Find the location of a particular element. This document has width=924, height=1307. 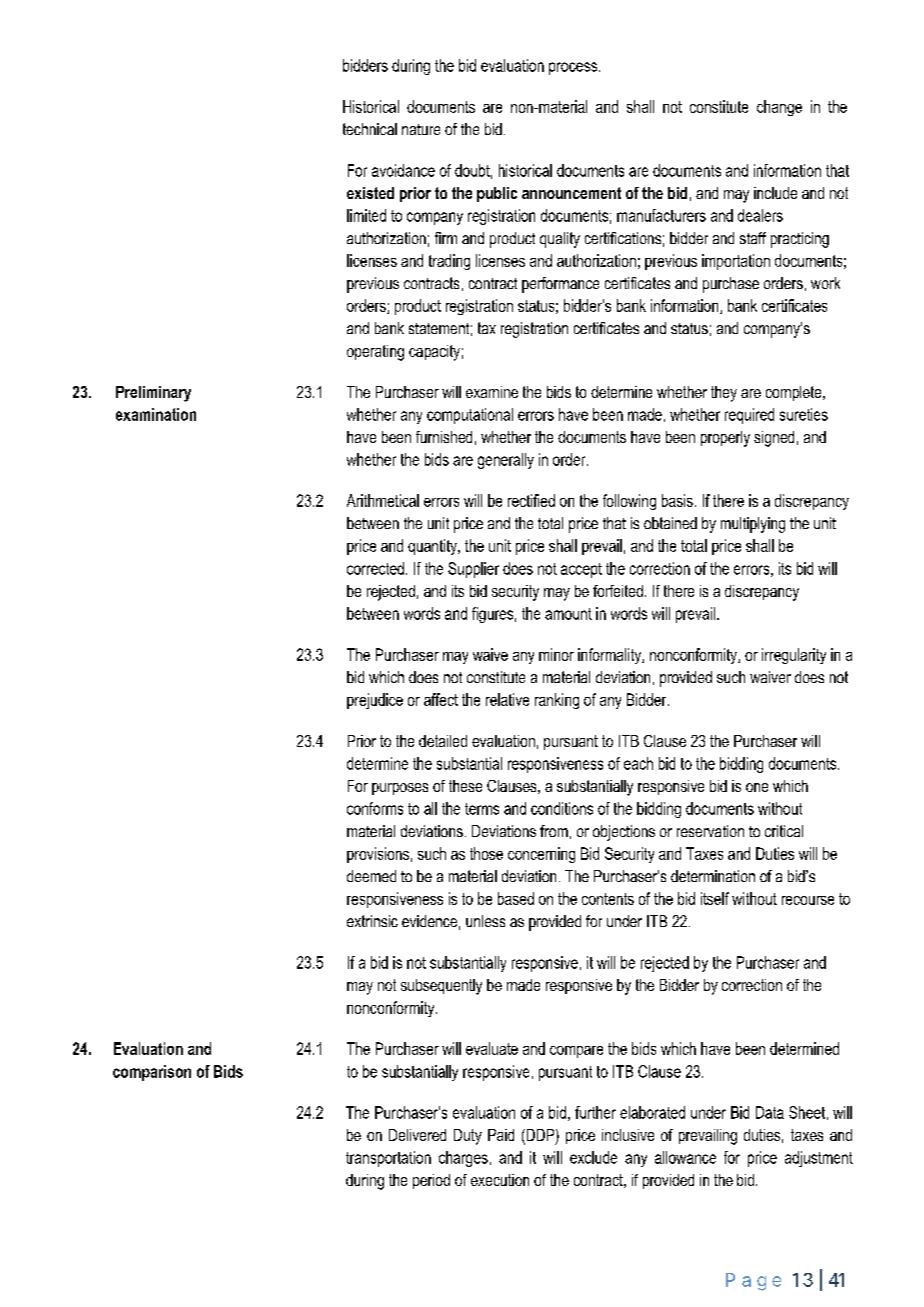

Paid is located at coordinates (501, 1135).
